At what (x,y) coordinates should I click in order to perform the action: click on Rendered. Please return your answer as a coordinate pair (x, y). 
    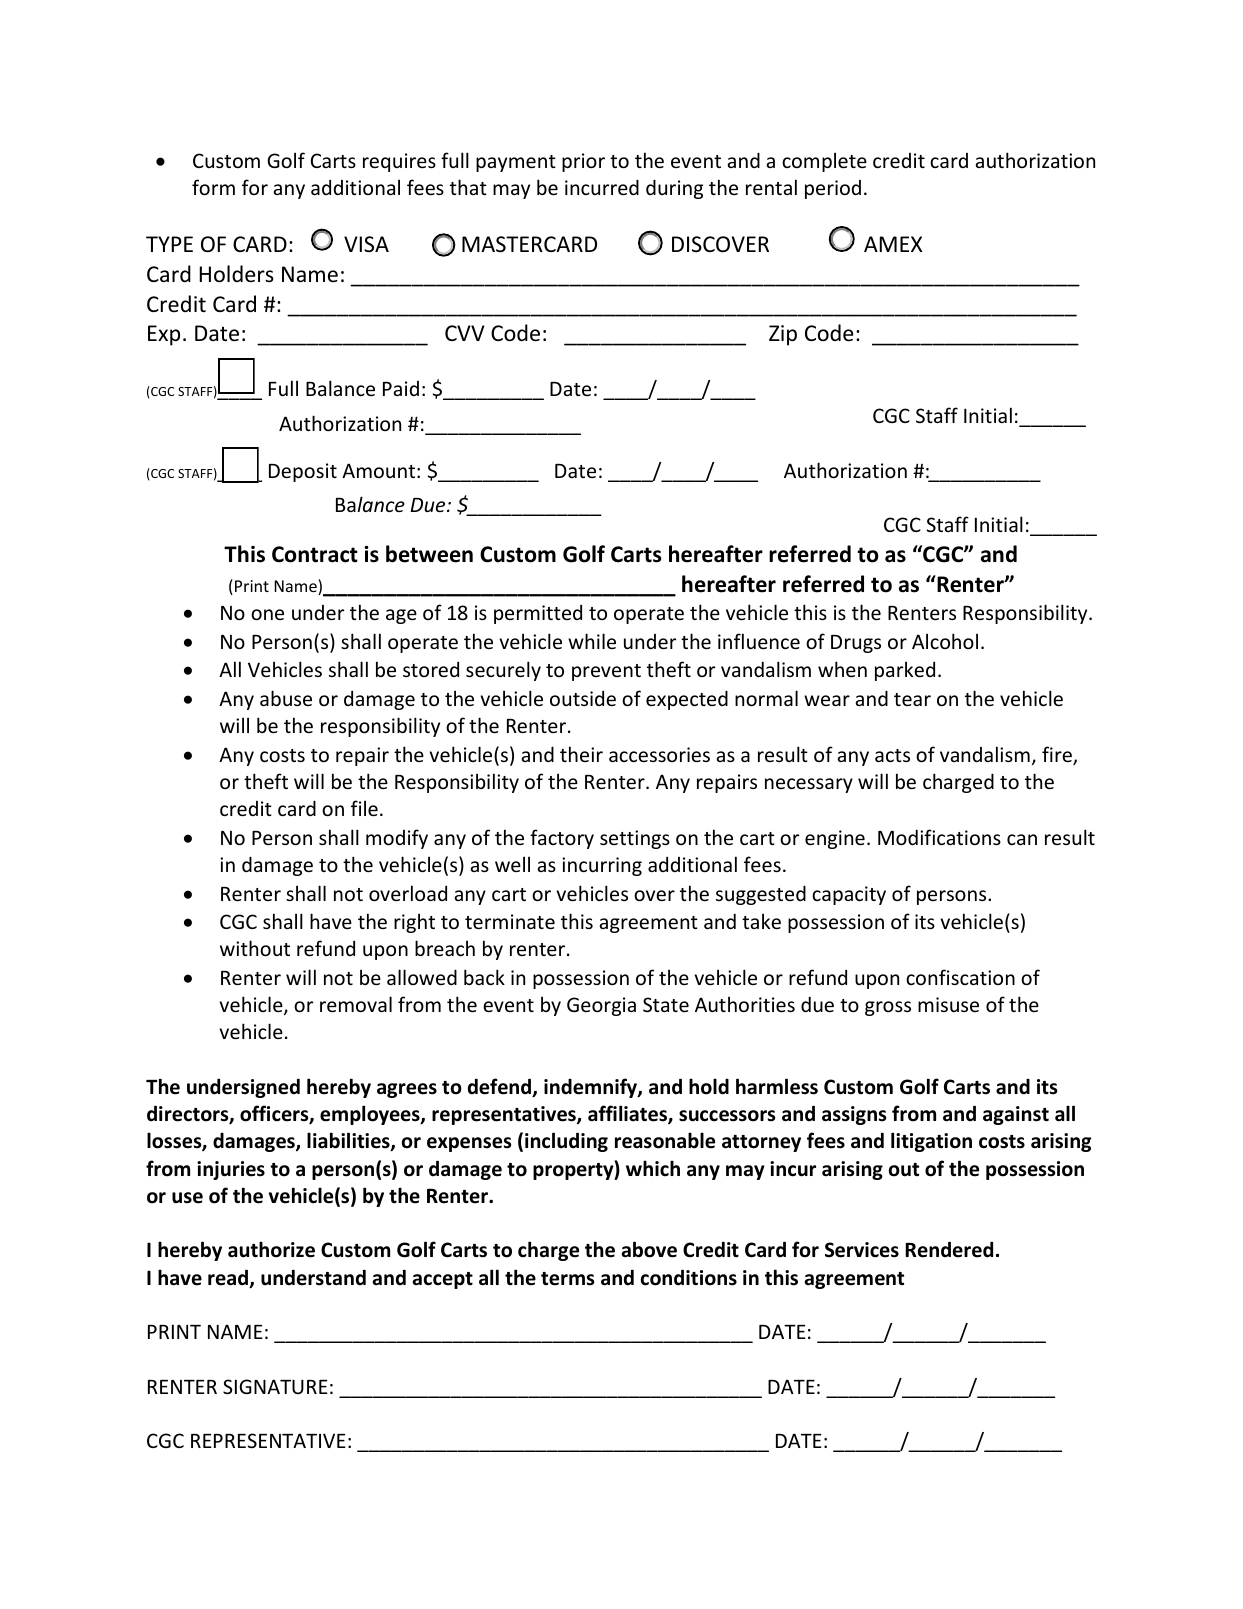
    Looking at the image, I should click on (949, 1249).
